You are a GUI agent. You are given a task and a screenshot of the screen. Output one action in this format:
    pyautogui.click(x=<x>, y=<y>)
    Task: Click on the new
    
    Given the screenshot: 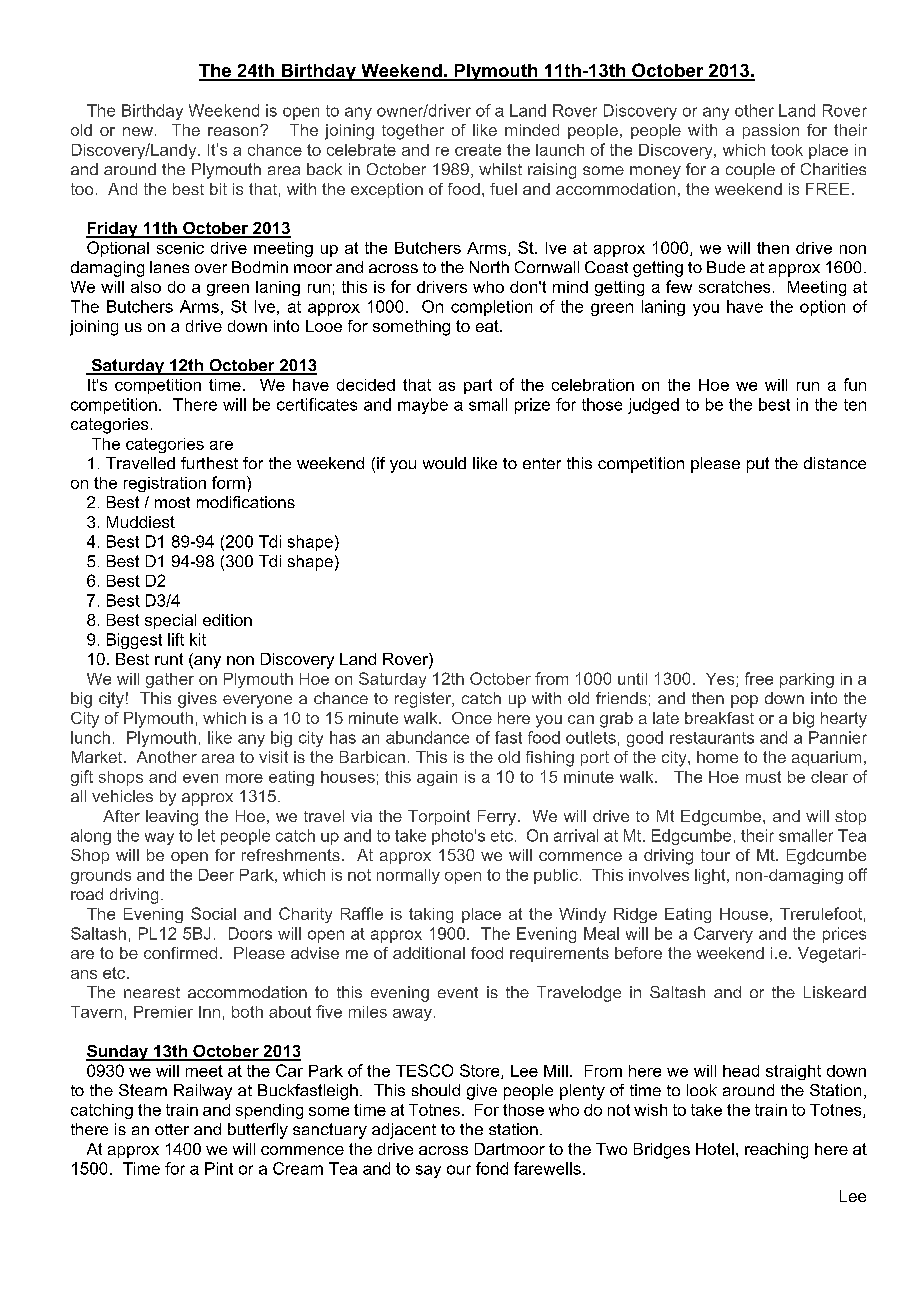 What is the action you would take?
    pyautogui.click(x=138, y=131)
